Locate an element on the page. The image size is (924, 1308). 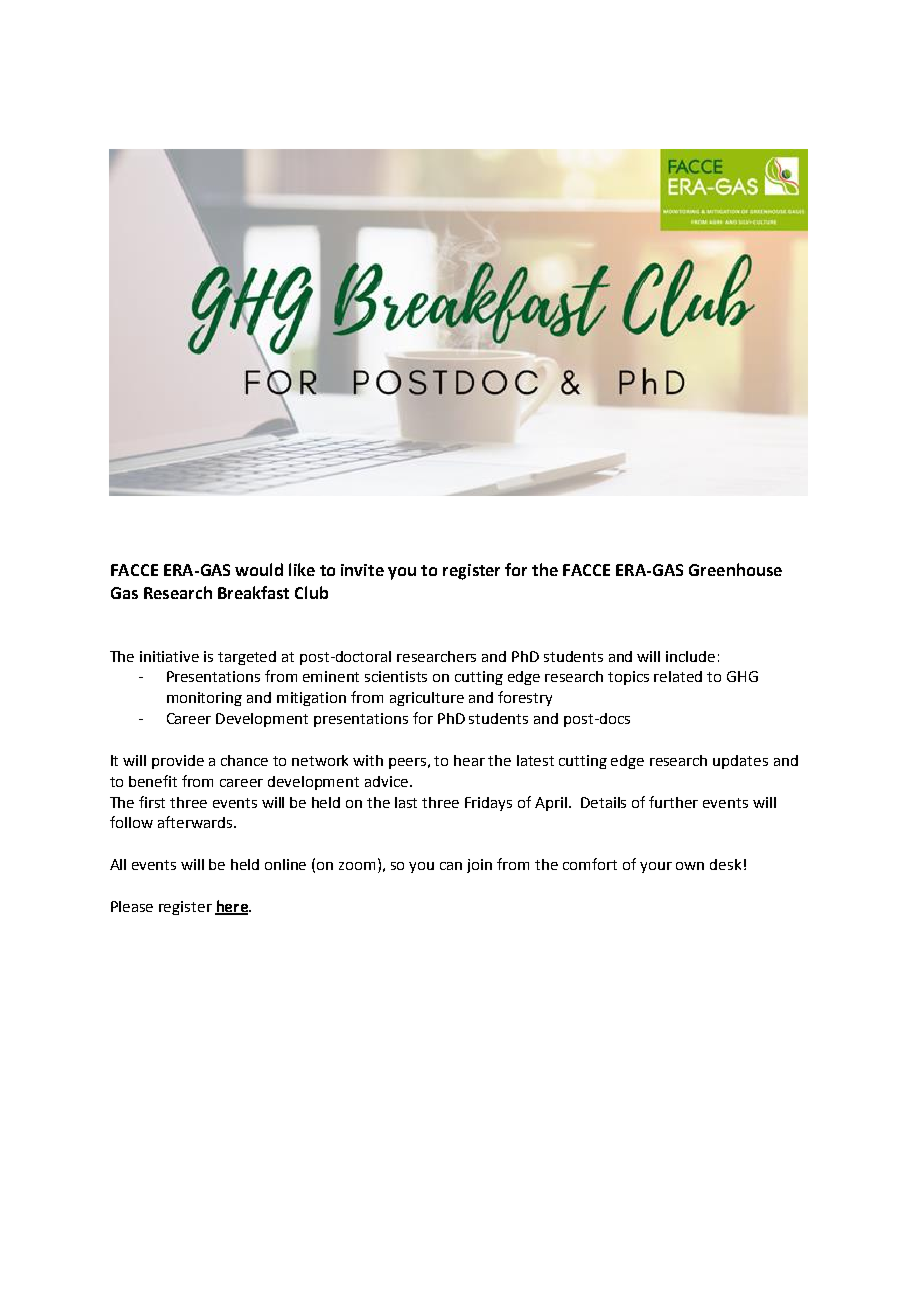
afterwards is located at coordinates (196, 822).
